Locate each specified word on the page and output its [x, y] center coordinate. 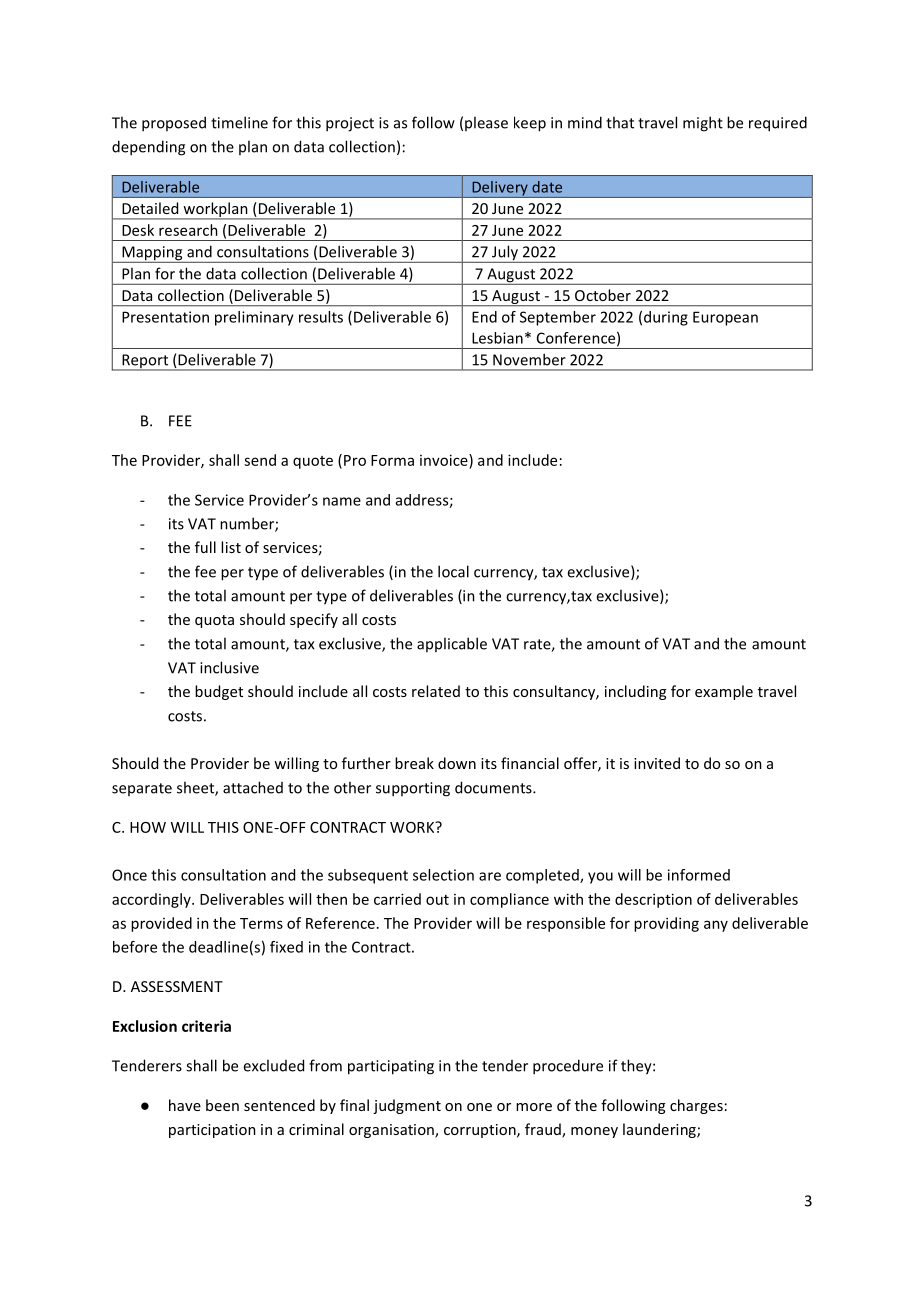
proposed [174, 124]
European [725, 318]
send [260, 460]
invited [657, 763]
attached [253, 787]
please [486, 123]
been [222, 1105]
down [457, 763]
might [703, 124]
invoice [445, 460]
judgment [407, 1106]
